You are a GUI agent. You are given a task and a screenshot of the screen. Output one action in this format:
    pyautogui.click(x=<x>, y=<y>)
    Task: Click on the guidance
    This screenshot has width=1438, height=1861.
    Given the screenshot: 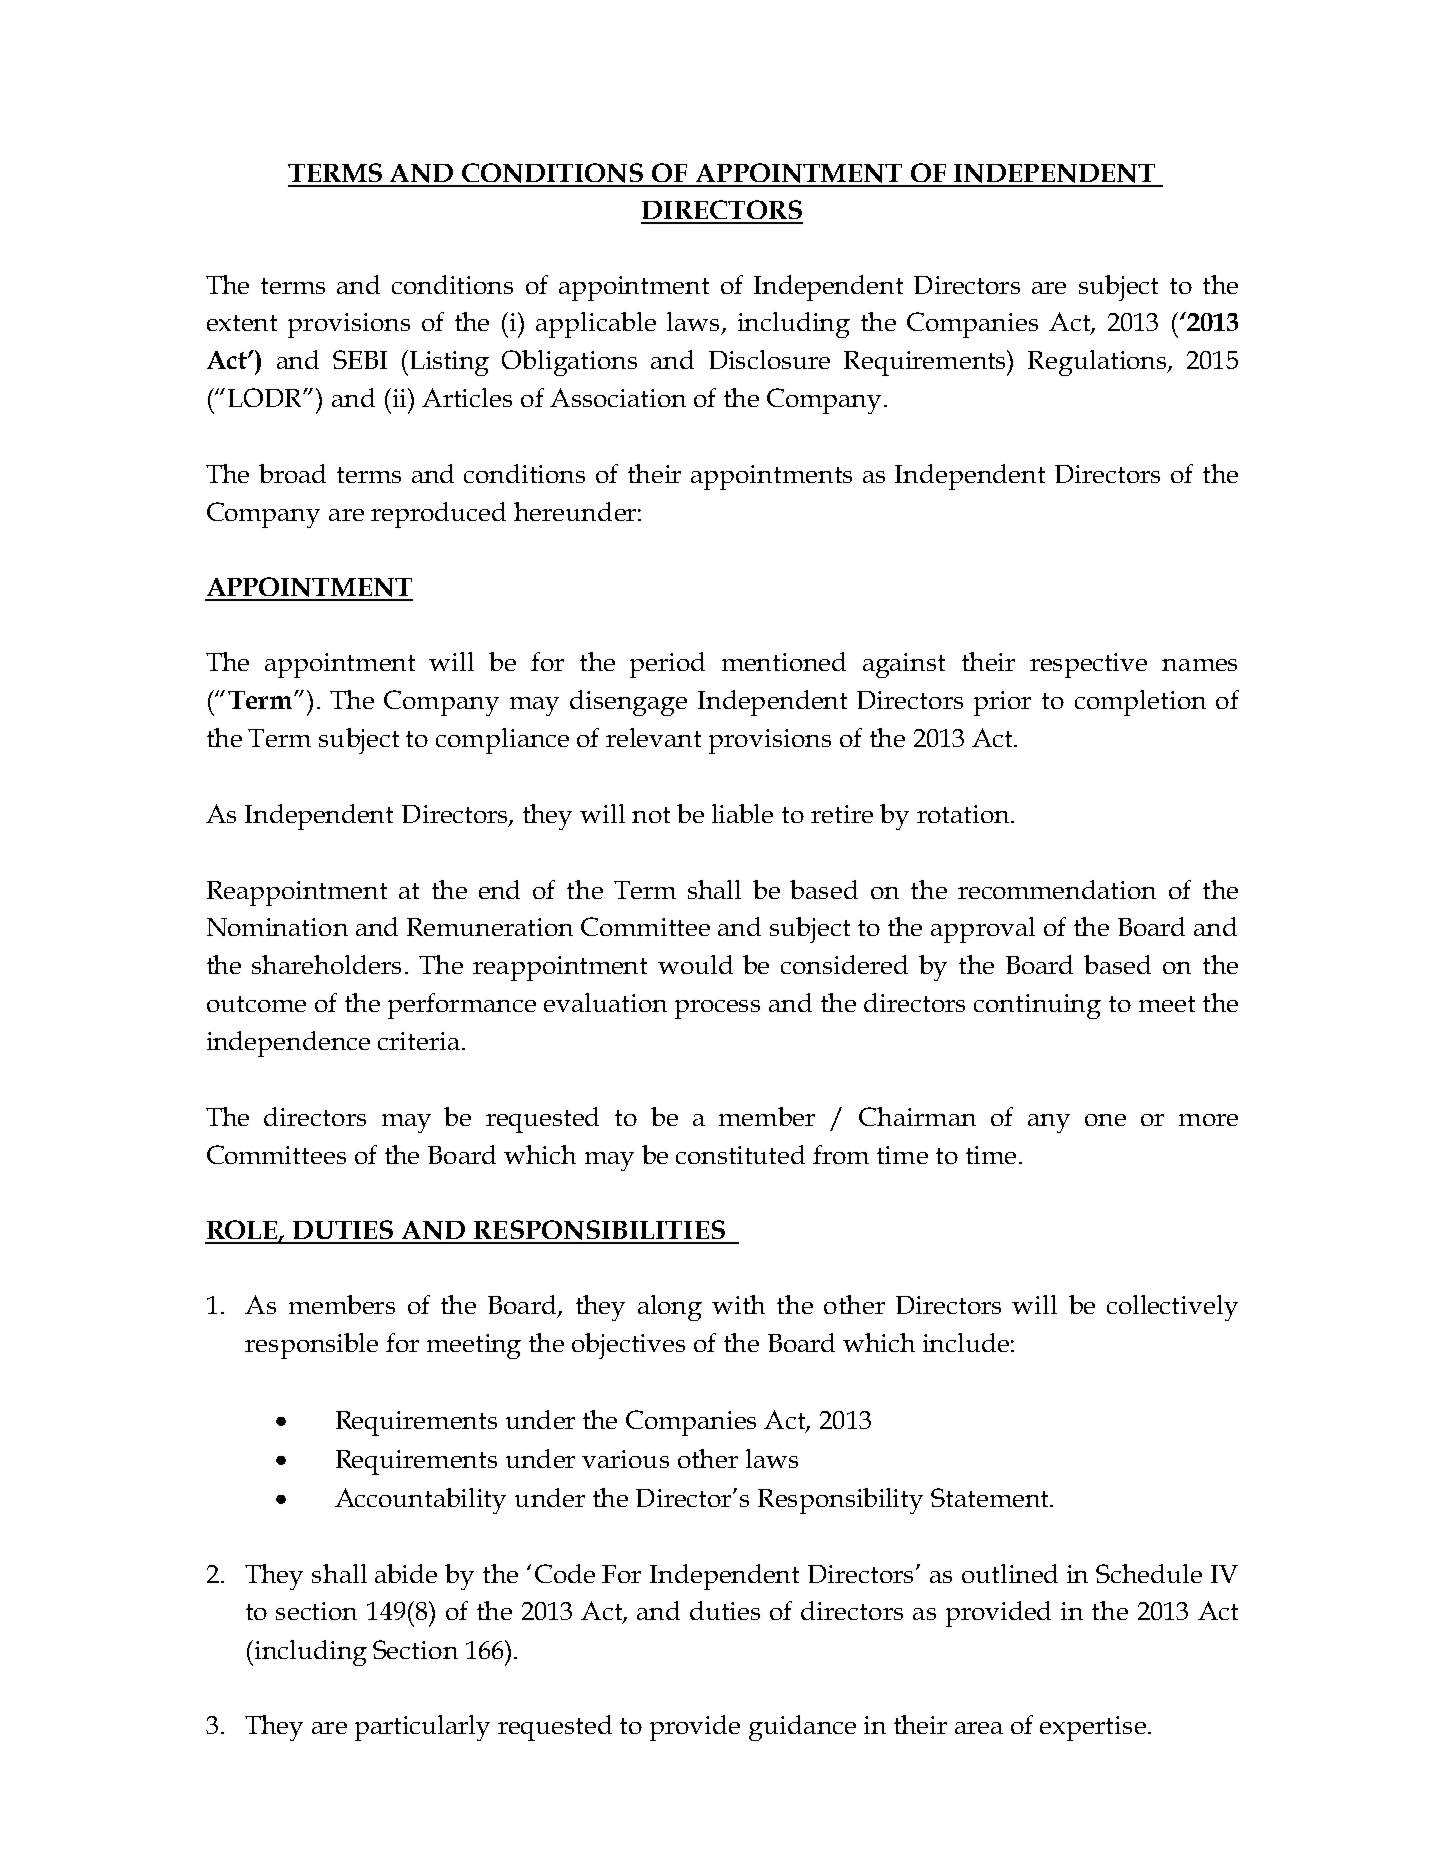 What is the action you would take?
    pyautogui.click(x=802, y=1728)
